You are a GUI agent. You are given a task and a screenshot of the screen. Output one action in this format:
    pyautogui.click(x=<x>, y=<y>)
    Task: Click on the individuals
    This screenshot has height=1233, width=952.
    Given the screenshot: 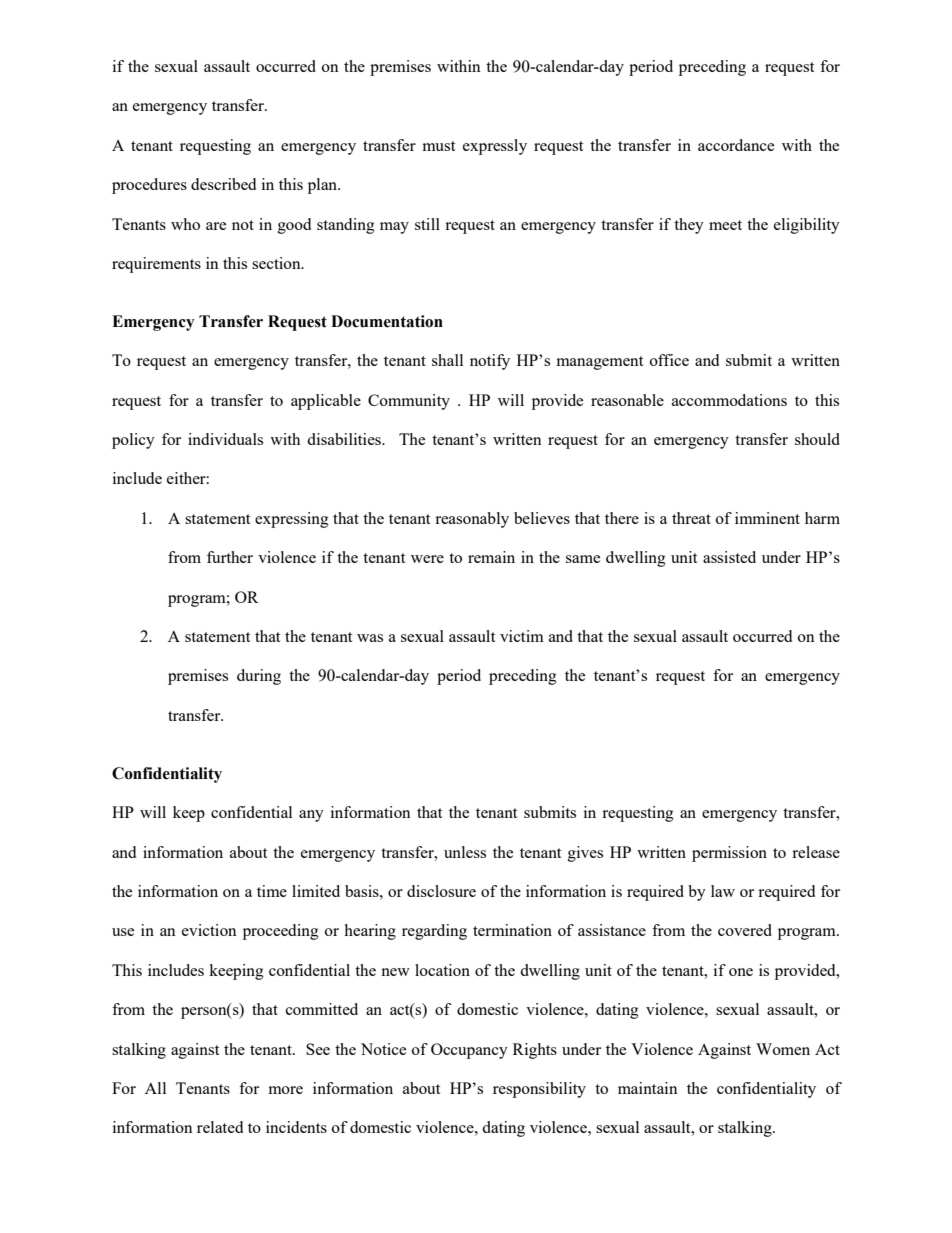 What is the action you would take?
    pyautogui.click(x=225, y=439)
